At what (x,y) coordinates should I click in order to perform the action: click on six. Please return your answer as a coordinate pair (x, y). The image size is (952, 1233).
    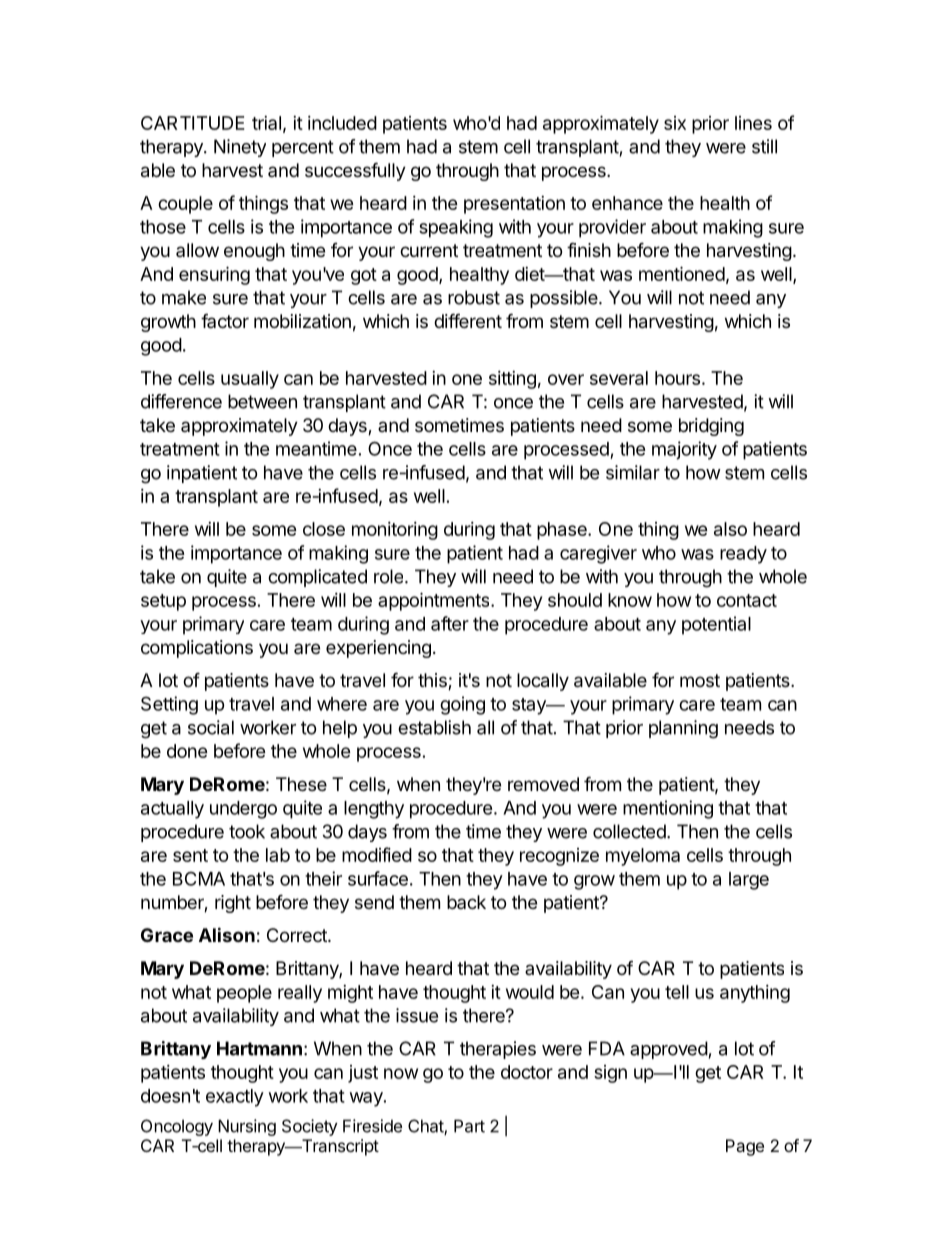
    Looking at the image, I should click on (675, 123).
